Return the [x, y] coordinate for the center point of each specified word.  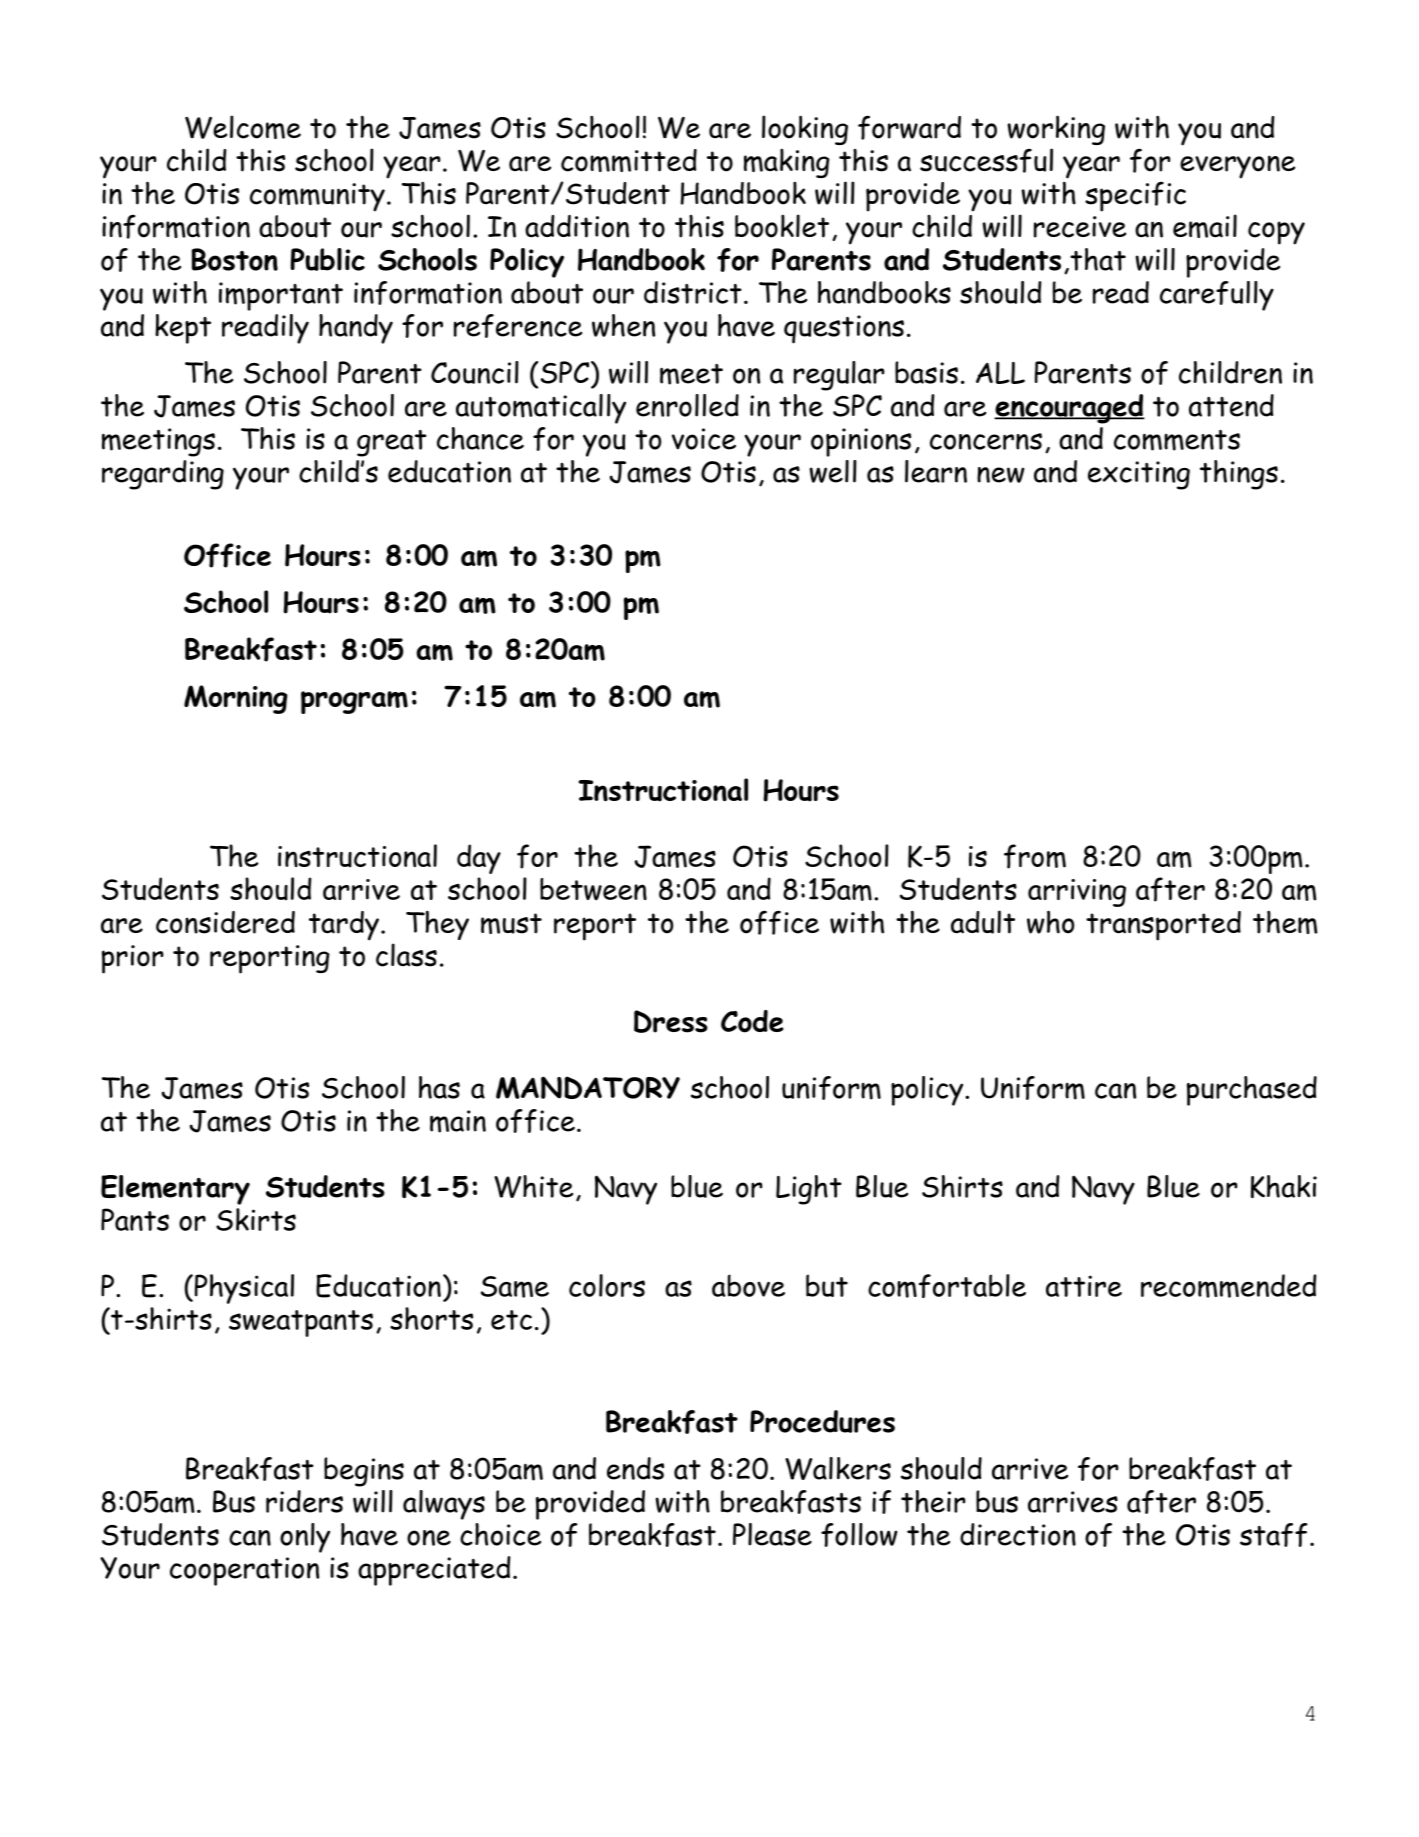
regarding [163, 475]
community [317, 197]
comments [1177, 440]
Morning [236, 699]
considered [225, 922]
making [787, 163]
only [305, 1538]
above [748, 1285]
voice [704, 439]
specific [1135, 196]
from [1035, 856]
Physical [243, 1289]
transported [1163, 926]
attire [1084, 1286]
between [593, 889]
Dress [671, 1021]
